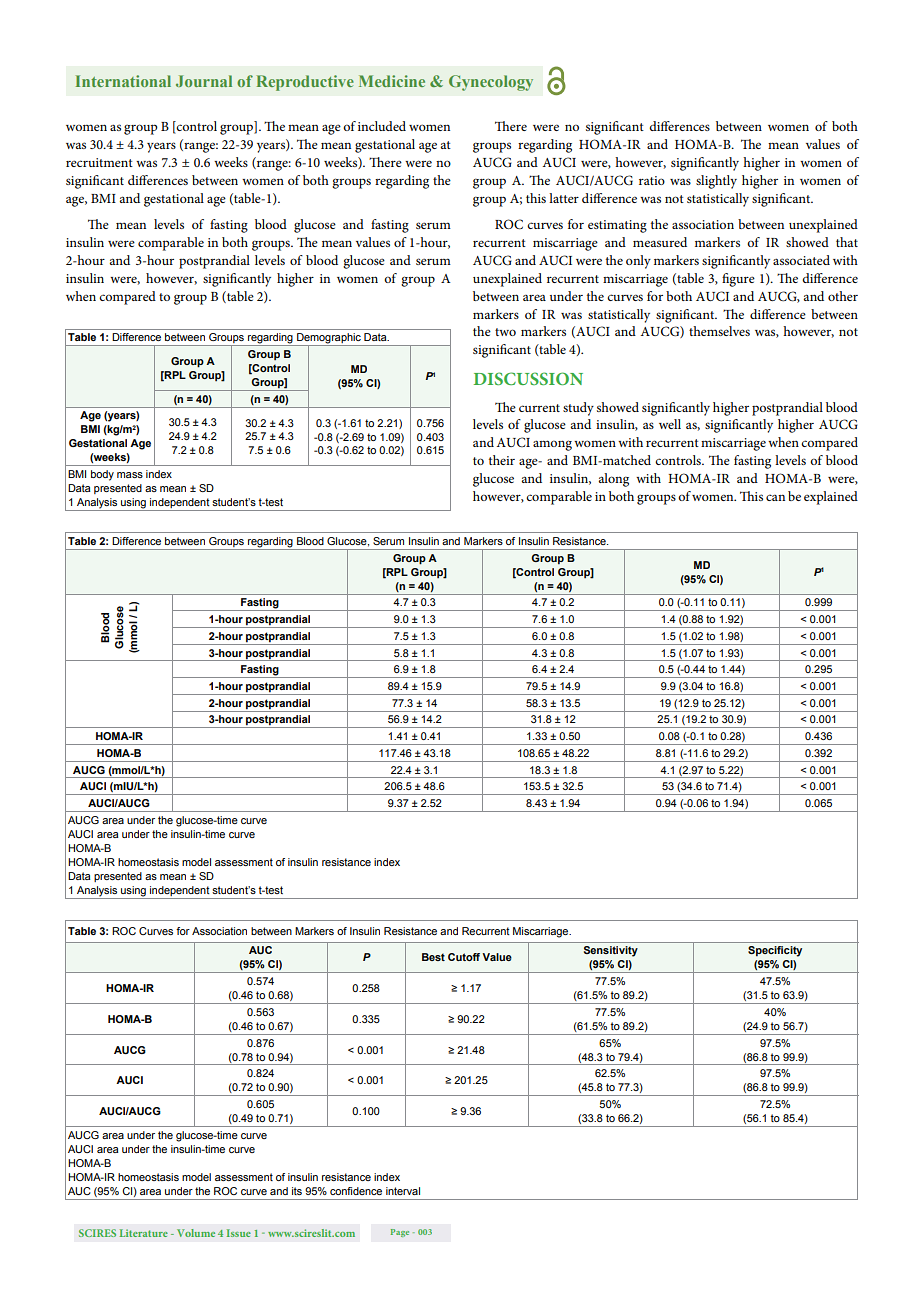  What do you see at coordinates (403, 1191) in the screenshot?
I see `interval` at bounding box center [403, 1191].
